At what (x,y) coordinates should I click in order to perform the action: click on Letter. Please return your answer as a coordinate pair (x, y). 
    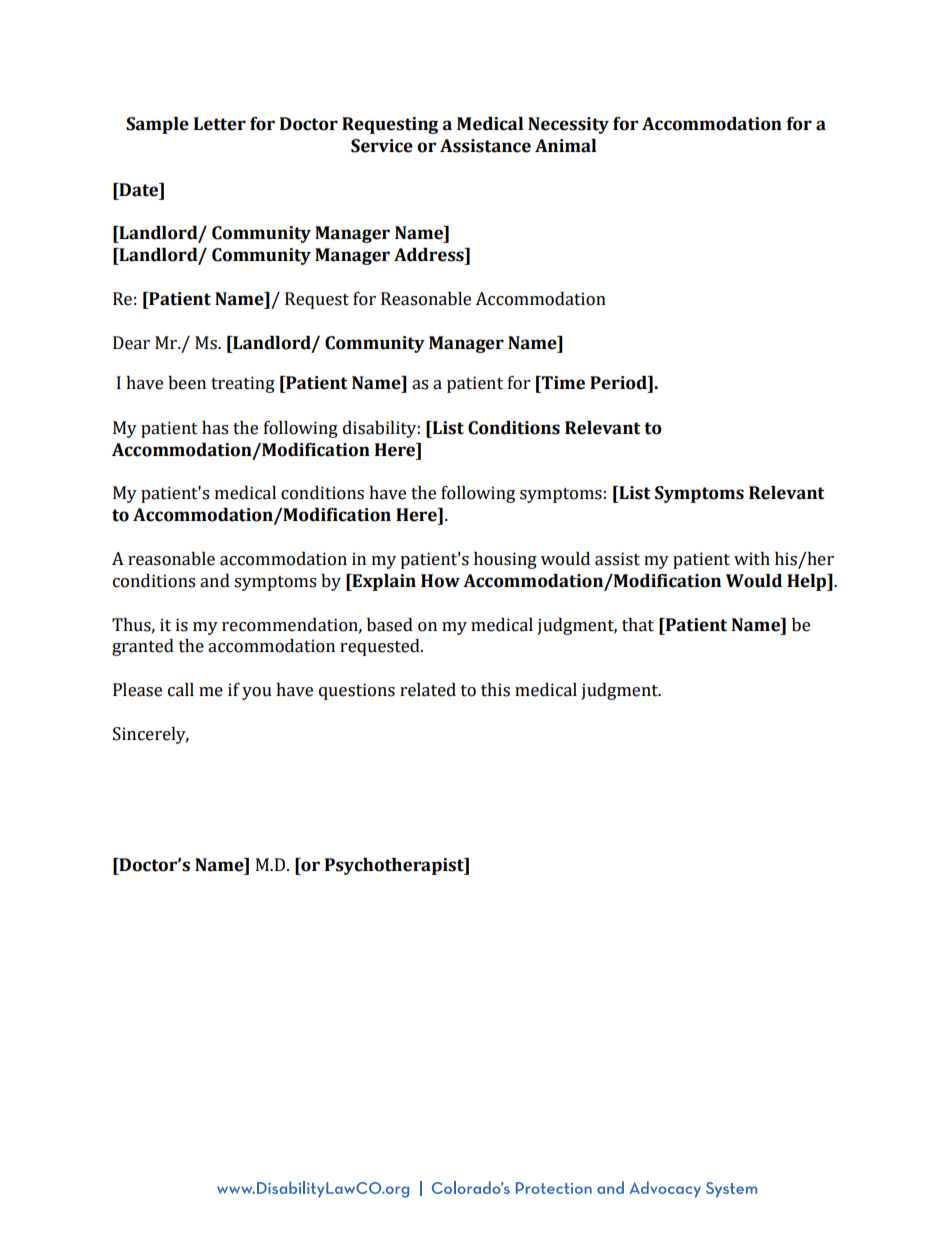
    Looking at the image, I should click on (220, 124).
